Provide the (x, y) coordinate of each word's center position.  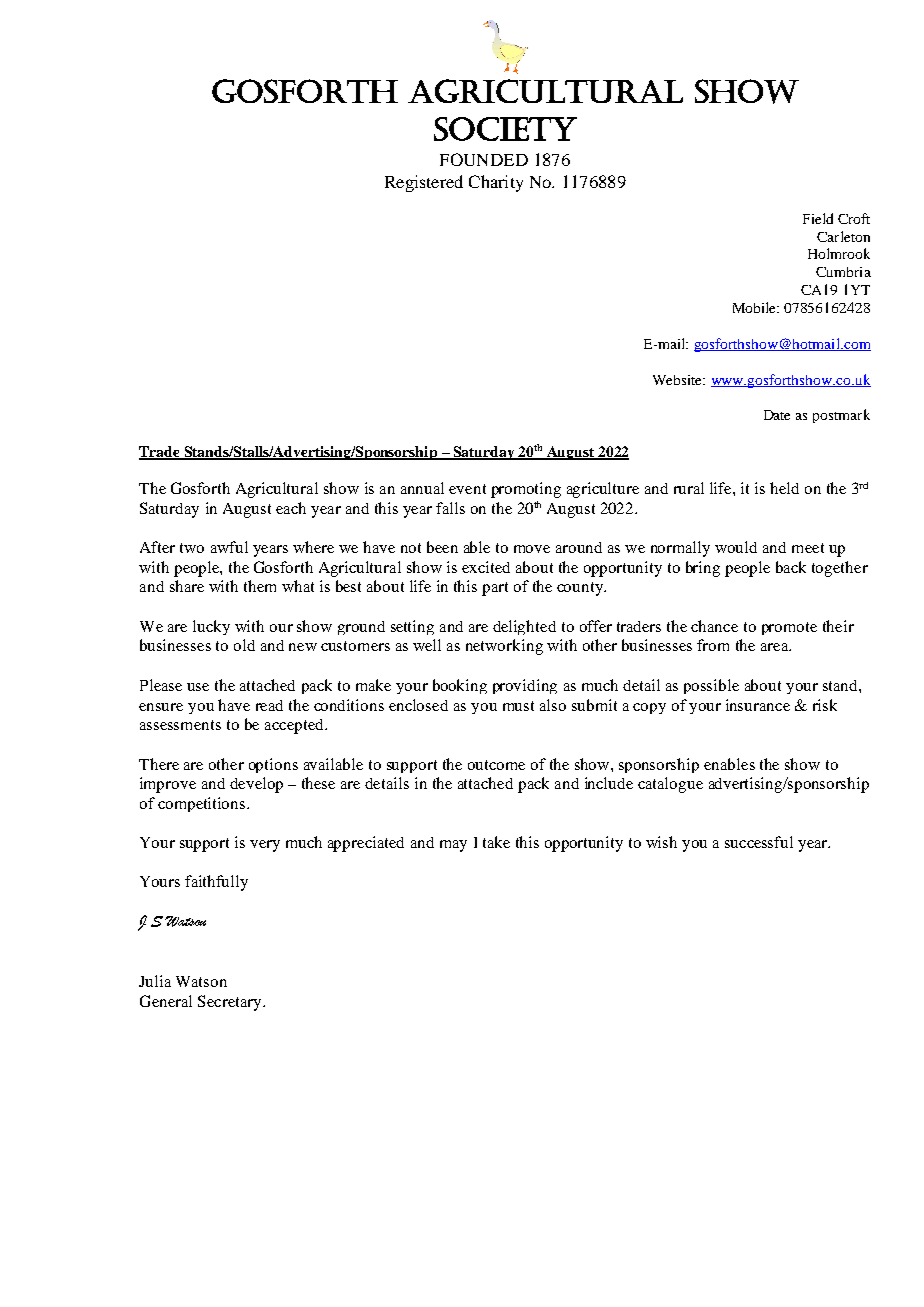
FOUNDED (484, 159)
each (291, 508)
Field (818, 218)
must (518, 706)
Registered (424, 183)
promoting (526, 490)
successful (759, 842)
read (269, 705)
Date (777, 415)
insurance (758, 705)
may (453, 846)
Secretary (231, 1003)
